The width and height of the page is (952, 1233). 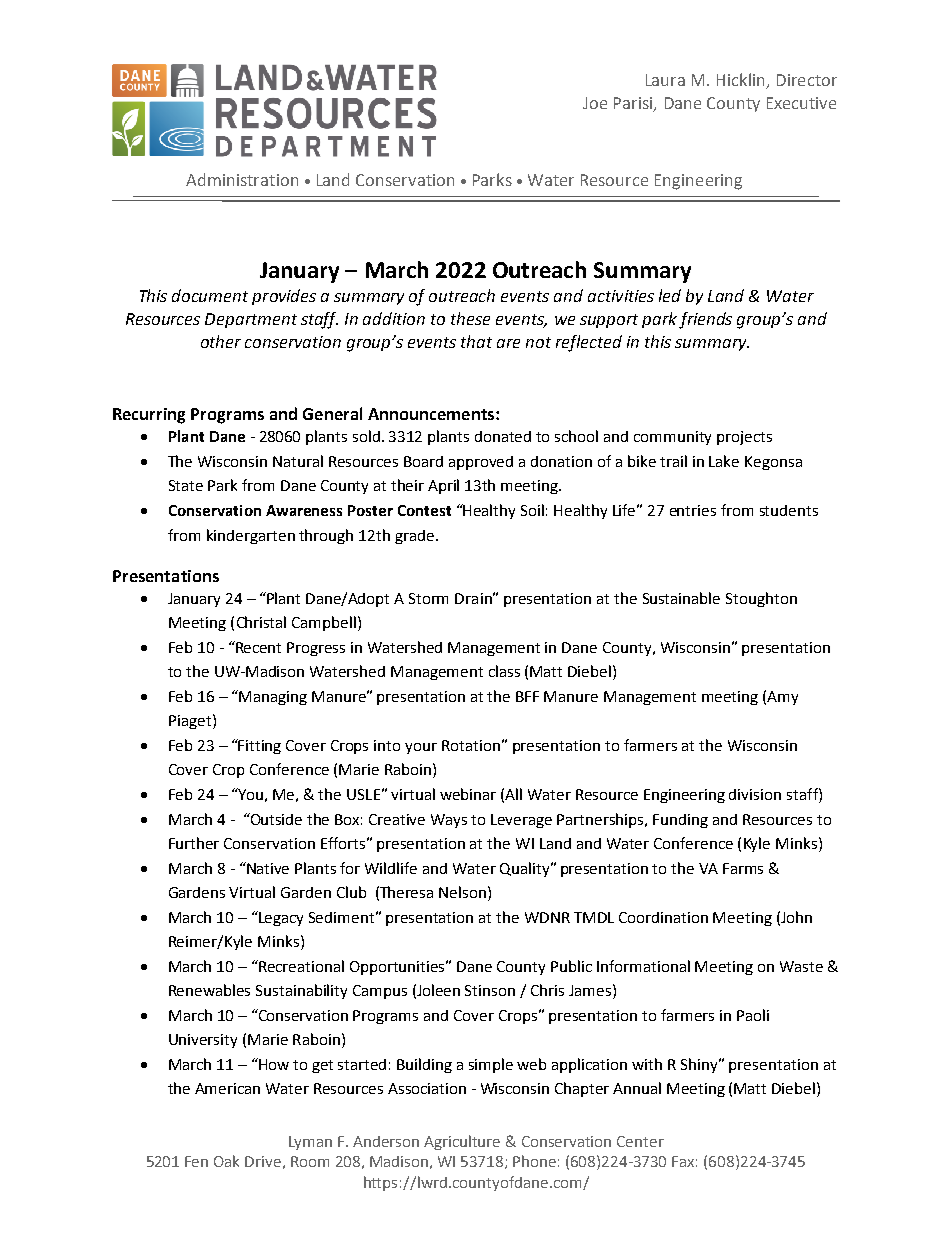 What do you see at coordinates (468, 794) in the page?
I see `webinar` at bounding box center [468, 794].
